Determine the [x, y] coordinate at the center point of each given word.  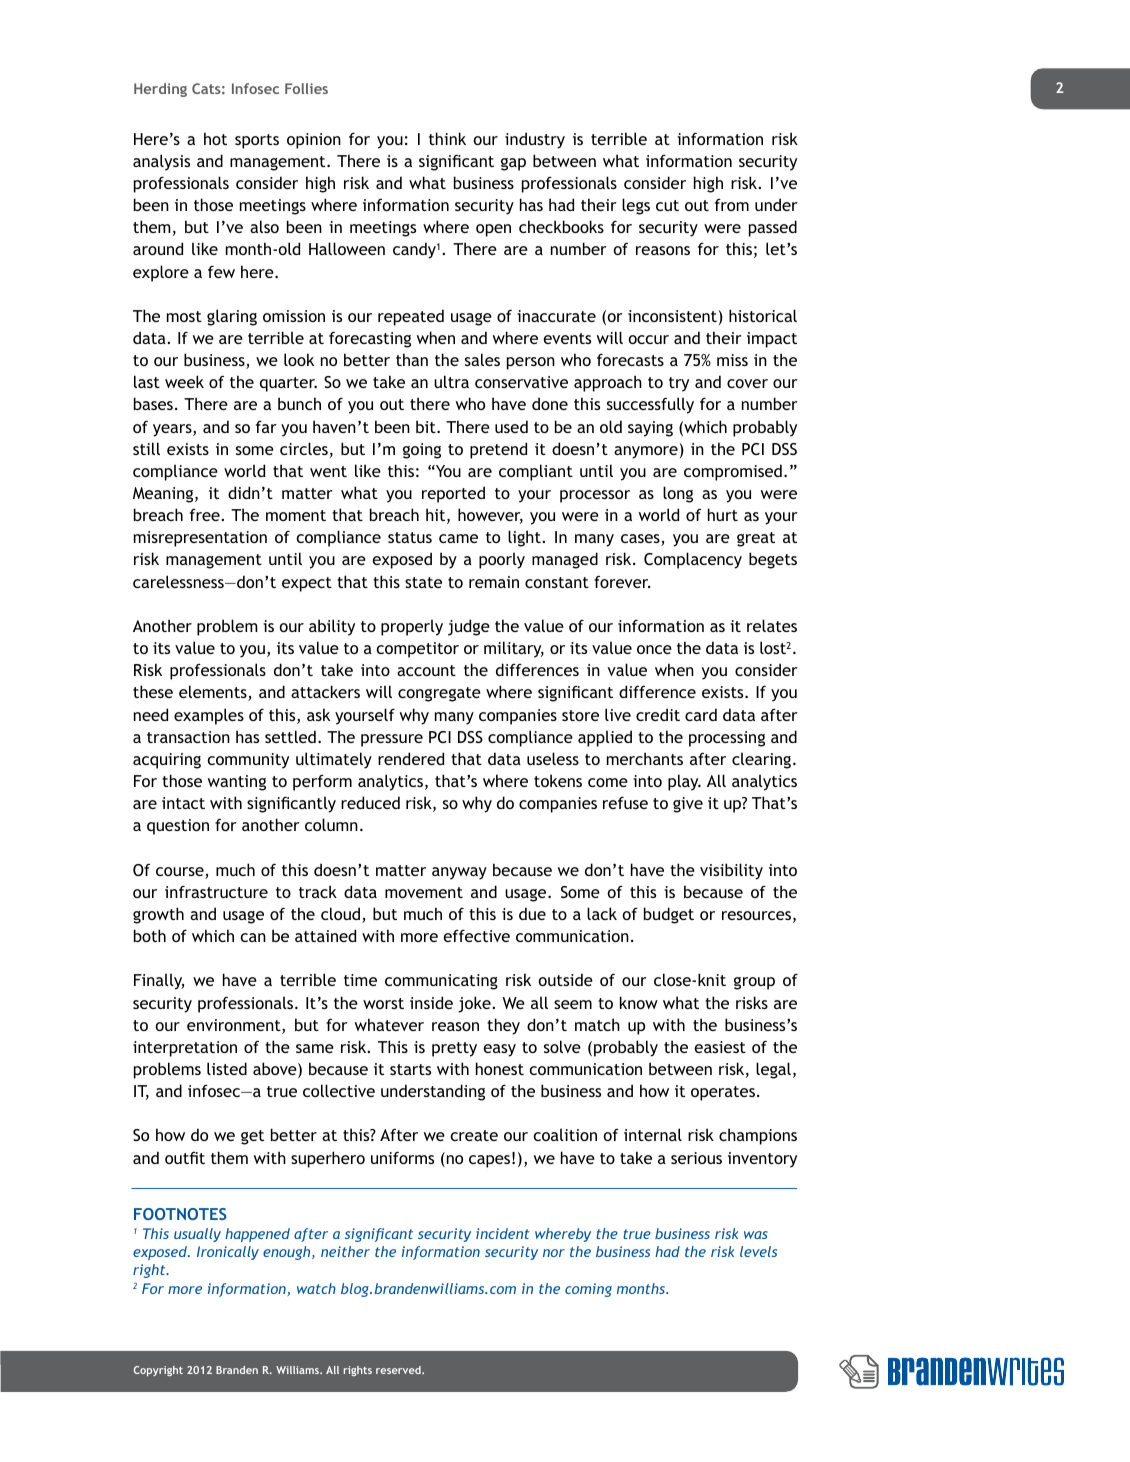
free [206, 515]
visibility [731, 871]
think [447, 138]
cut [667, 205]
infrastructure [216, 891]
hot [215, 138]
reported [453, 494]
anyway [459, 873]
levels [758, 1251]
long [678, 494]
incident [503, 1233]
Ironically [228, 1253]
